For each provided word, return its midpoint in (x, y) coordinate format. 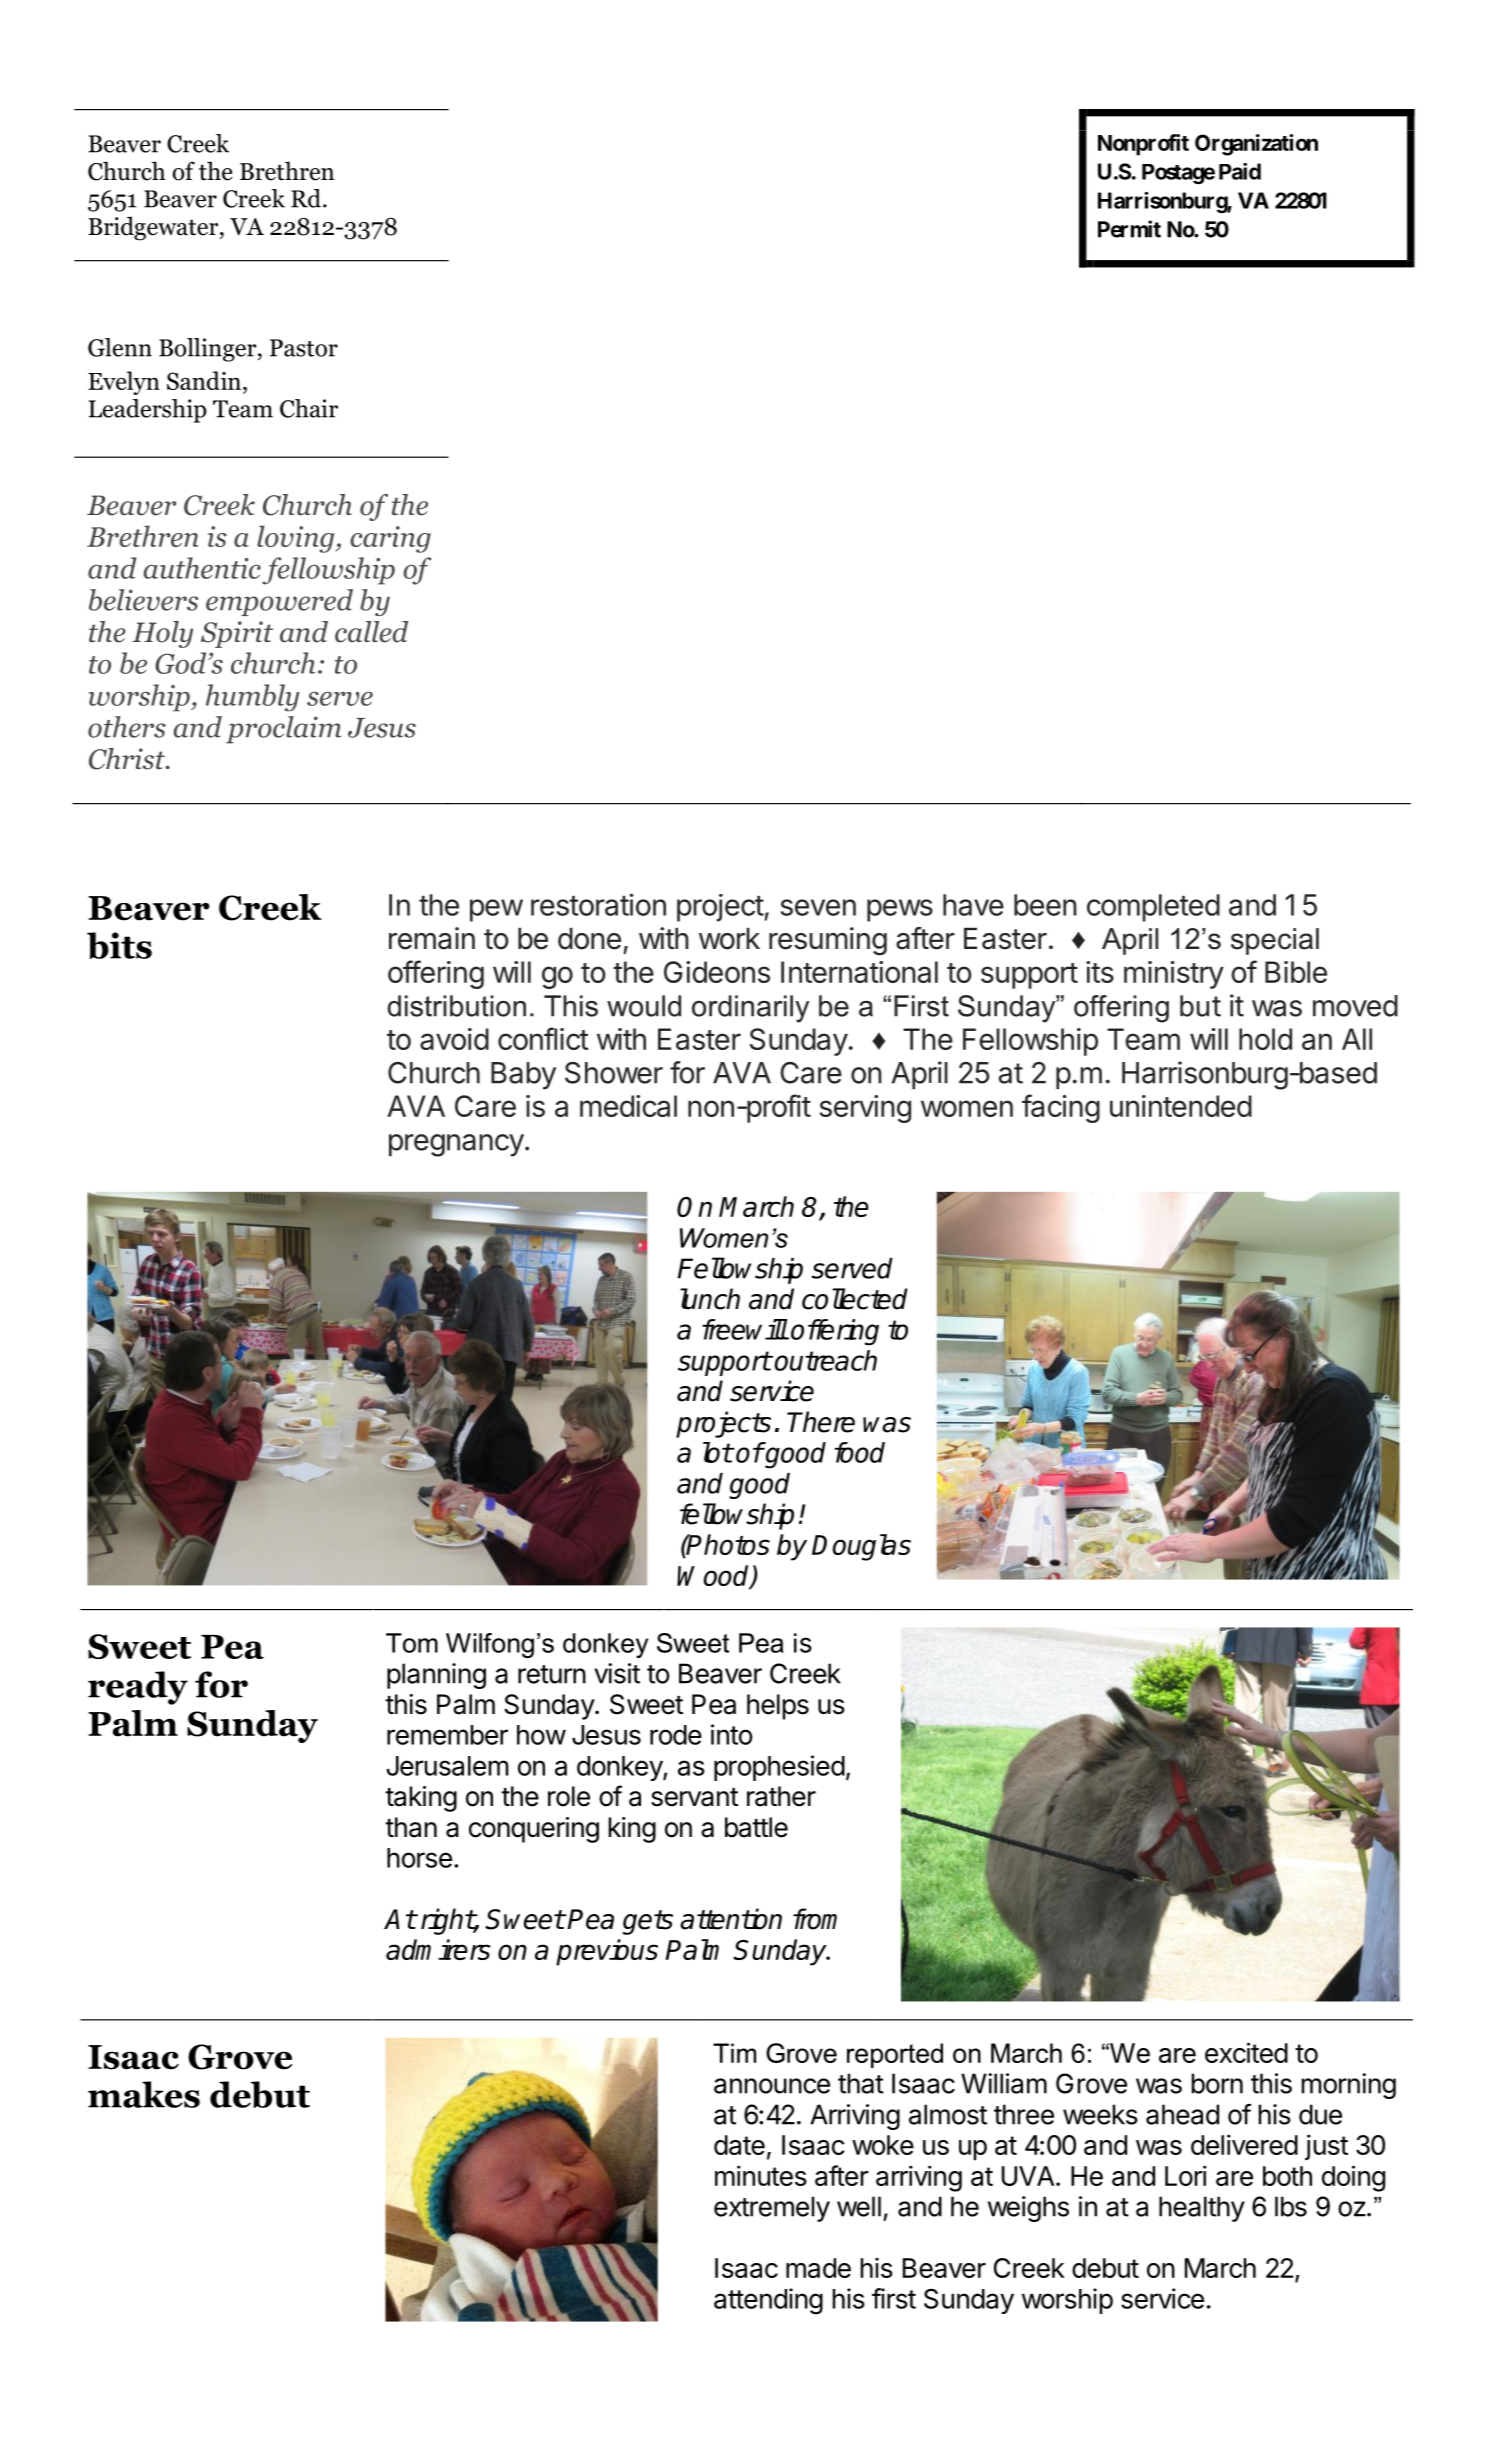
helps (778, 1707)
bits (119, 945)
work (729, 939)
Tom (412, 1643)
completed (1153, 908)
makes (144, 2094)
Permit (1129, 229)
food (860, 1452)
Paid (1240, 171)
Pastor (304, 348)
